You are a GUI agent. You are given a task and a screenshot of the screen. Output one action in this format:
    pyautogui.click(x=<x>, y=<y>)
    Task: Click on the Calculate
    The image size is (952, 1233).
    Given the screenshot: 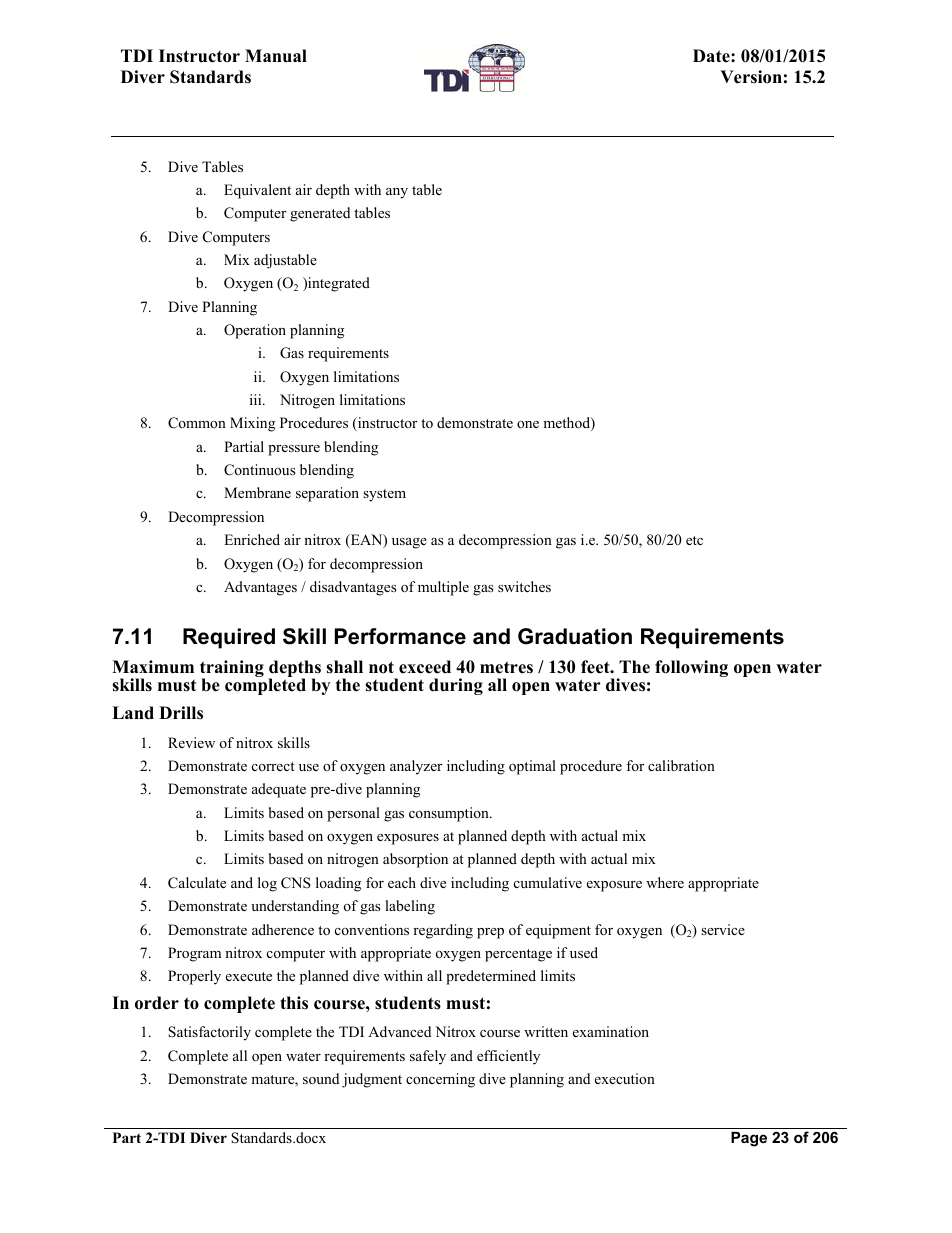 What is the action you would take?
    pyautogui.click(x=197, y=883)
